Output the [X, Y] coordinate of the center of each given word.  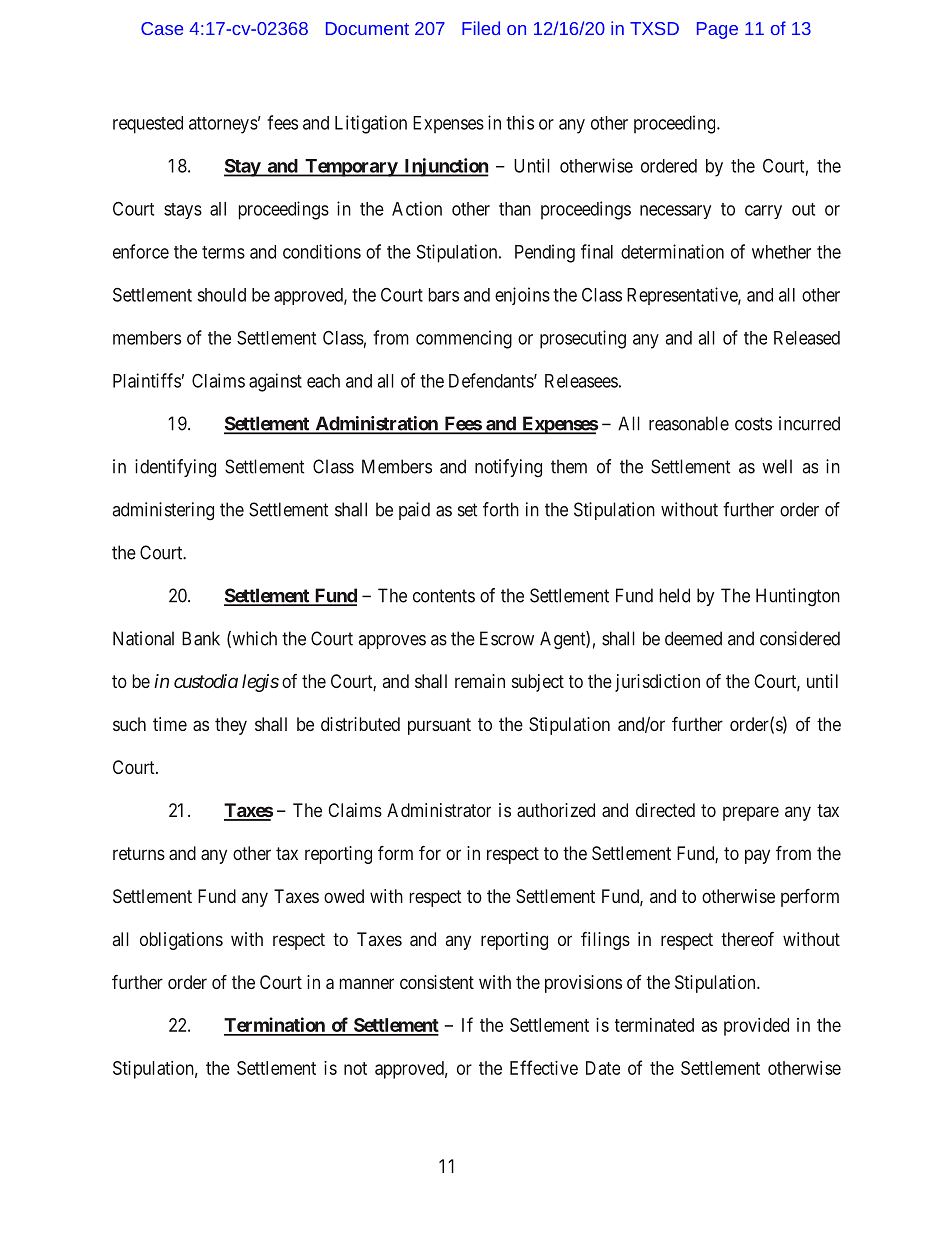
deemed [693, 638]
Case [162, 28]
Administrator [439, 810]
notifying [508, 468]
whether [781, 252]
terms [223, 252]
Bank [201, 638]
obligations [181, 941]
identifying [175, 468]
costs [753, 424]
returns [139, 853]
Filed [481, 28]
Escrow [507, 638]
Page [717, 30]
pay [757, 856]
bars [444, 295]
